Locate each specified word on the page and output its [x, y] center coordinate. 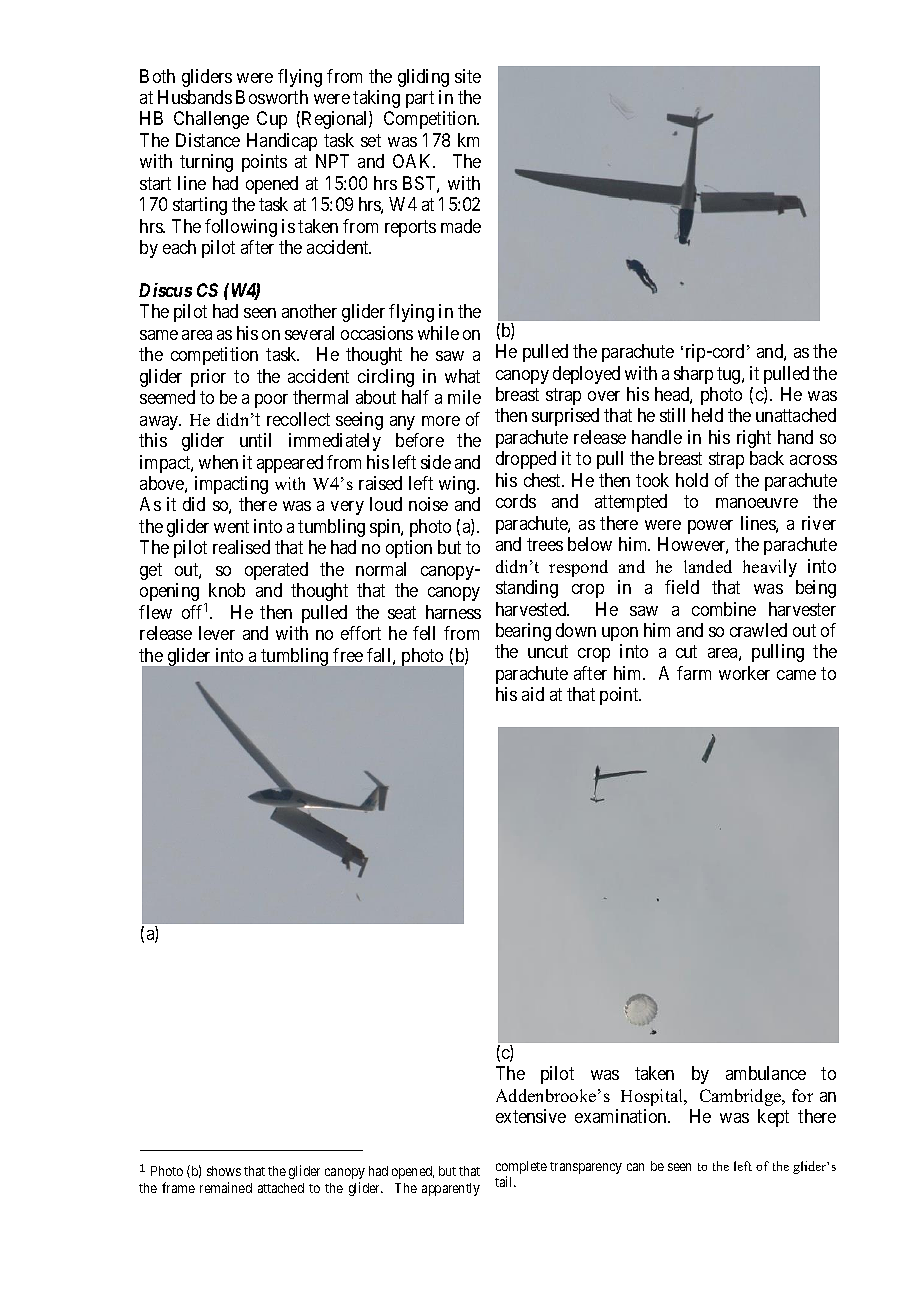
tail [505, 1181]
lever [217, 633]
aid [533, 694]
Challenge [211, 120]
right [754, 439]
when [218, 462]
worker [744, 673]
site [468, 76]
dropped [526, 460]
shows [224, 1171]
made [461, 226]
